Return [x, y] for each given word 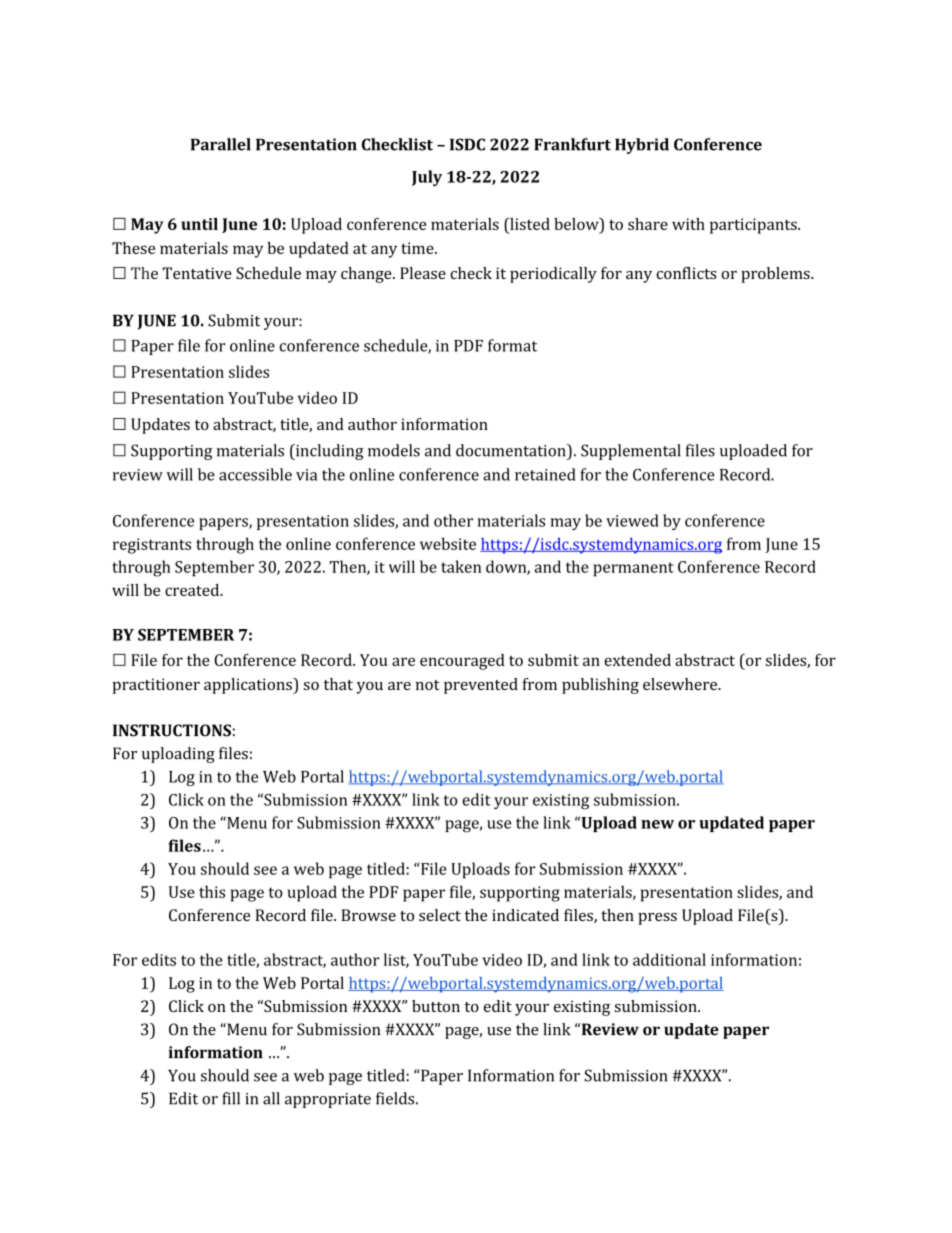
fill [231, 1098]
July [427, 178]
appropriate [328, 1100]
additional [669, 959]
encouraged [462, 662]
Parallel [221, 144]
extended [637, 660]
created [193, 590]
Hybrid [642, 146]
